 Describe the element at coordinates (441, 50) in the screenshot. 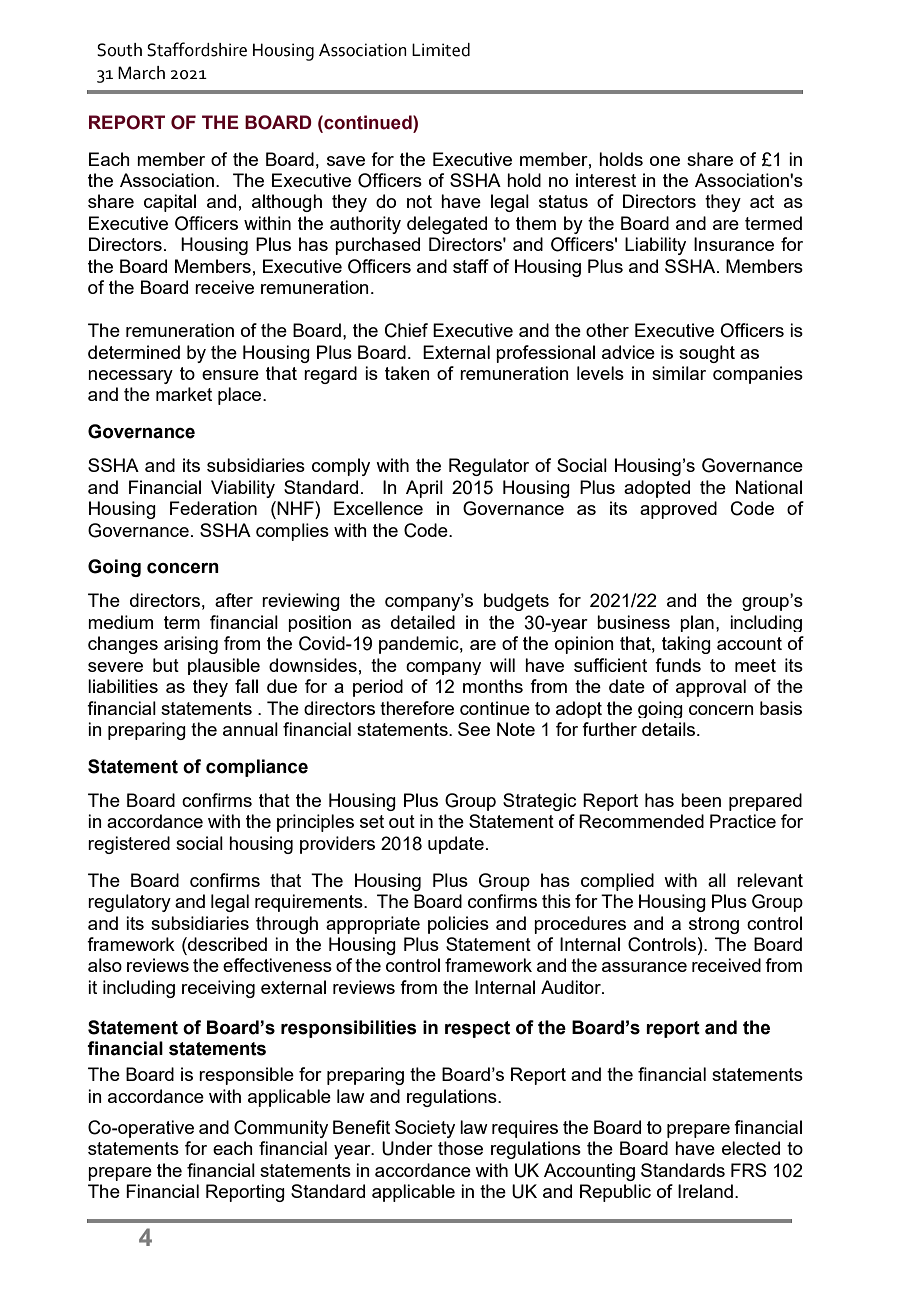

I see `Limited` at that location.
